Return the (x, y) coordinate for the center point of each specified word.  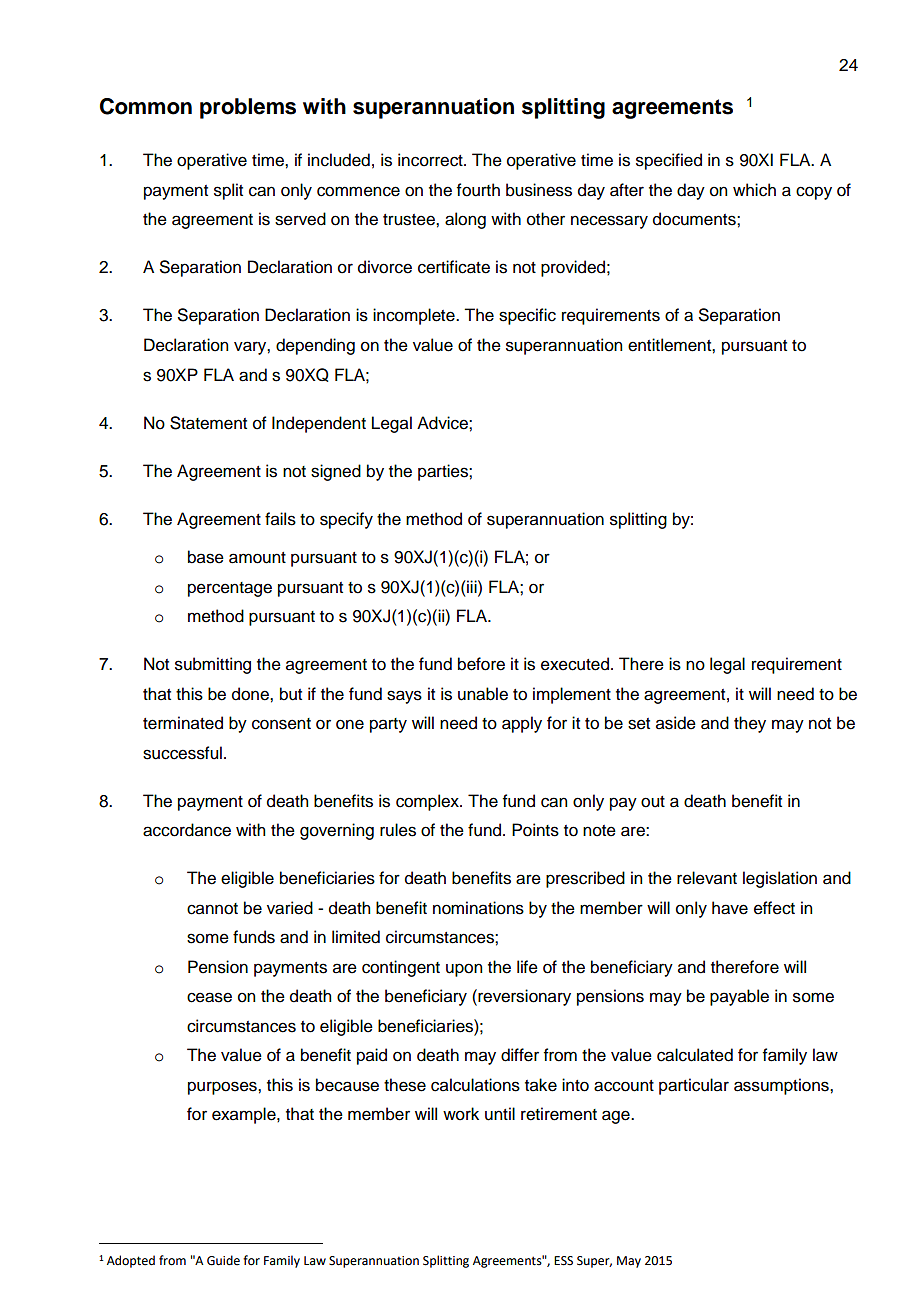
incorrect (431, 160)
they (750, 724)
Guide (223, 1260)
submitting (213, 665)
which (754, 190)
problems (248, 108)
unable (483, 694)
